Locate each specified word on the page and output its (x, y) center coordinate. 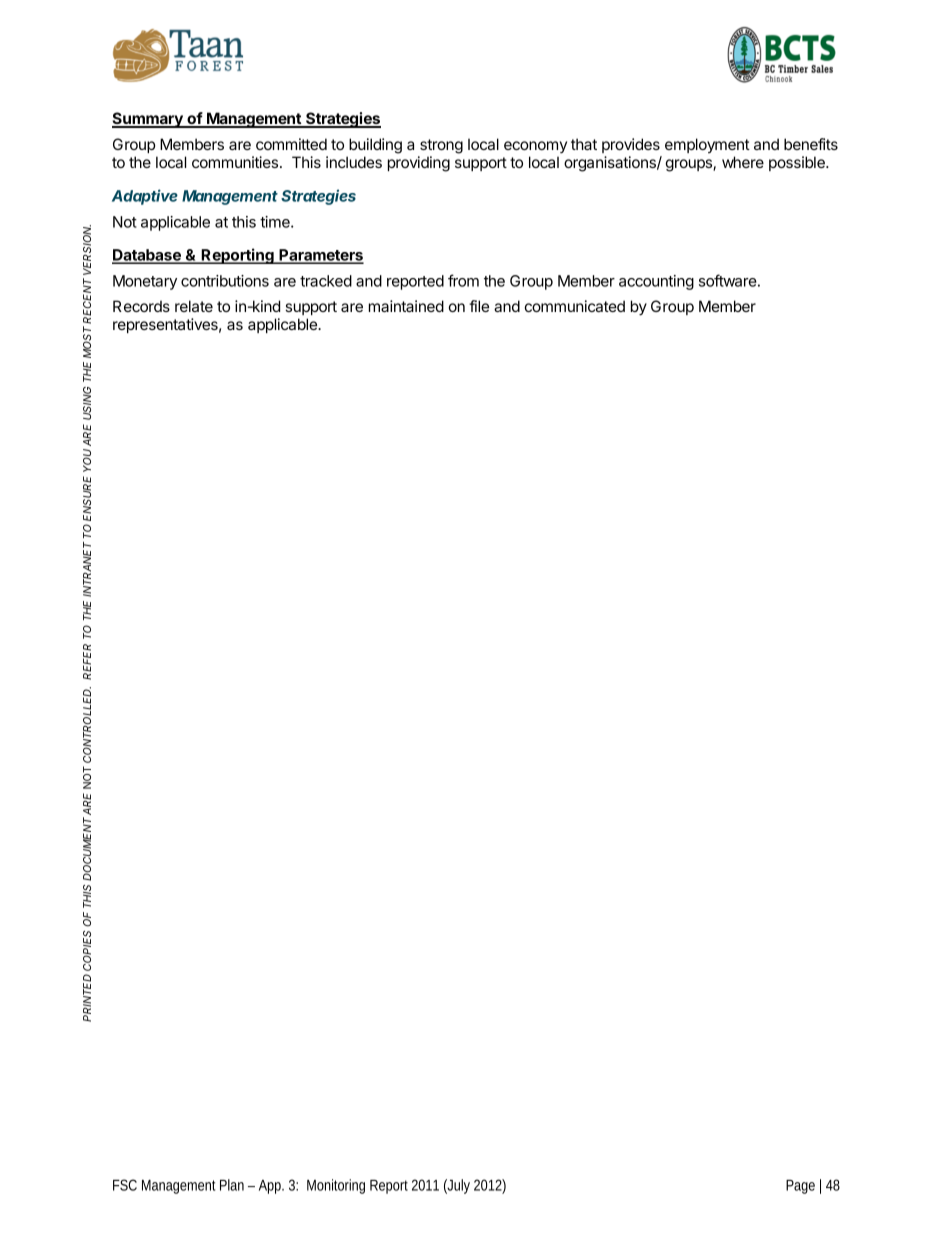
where (743, 162)
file (479, 306)
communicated (575, 306)
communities (235, 162)
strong (441, 146)
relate (194, 306)
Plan (232, 1185)
